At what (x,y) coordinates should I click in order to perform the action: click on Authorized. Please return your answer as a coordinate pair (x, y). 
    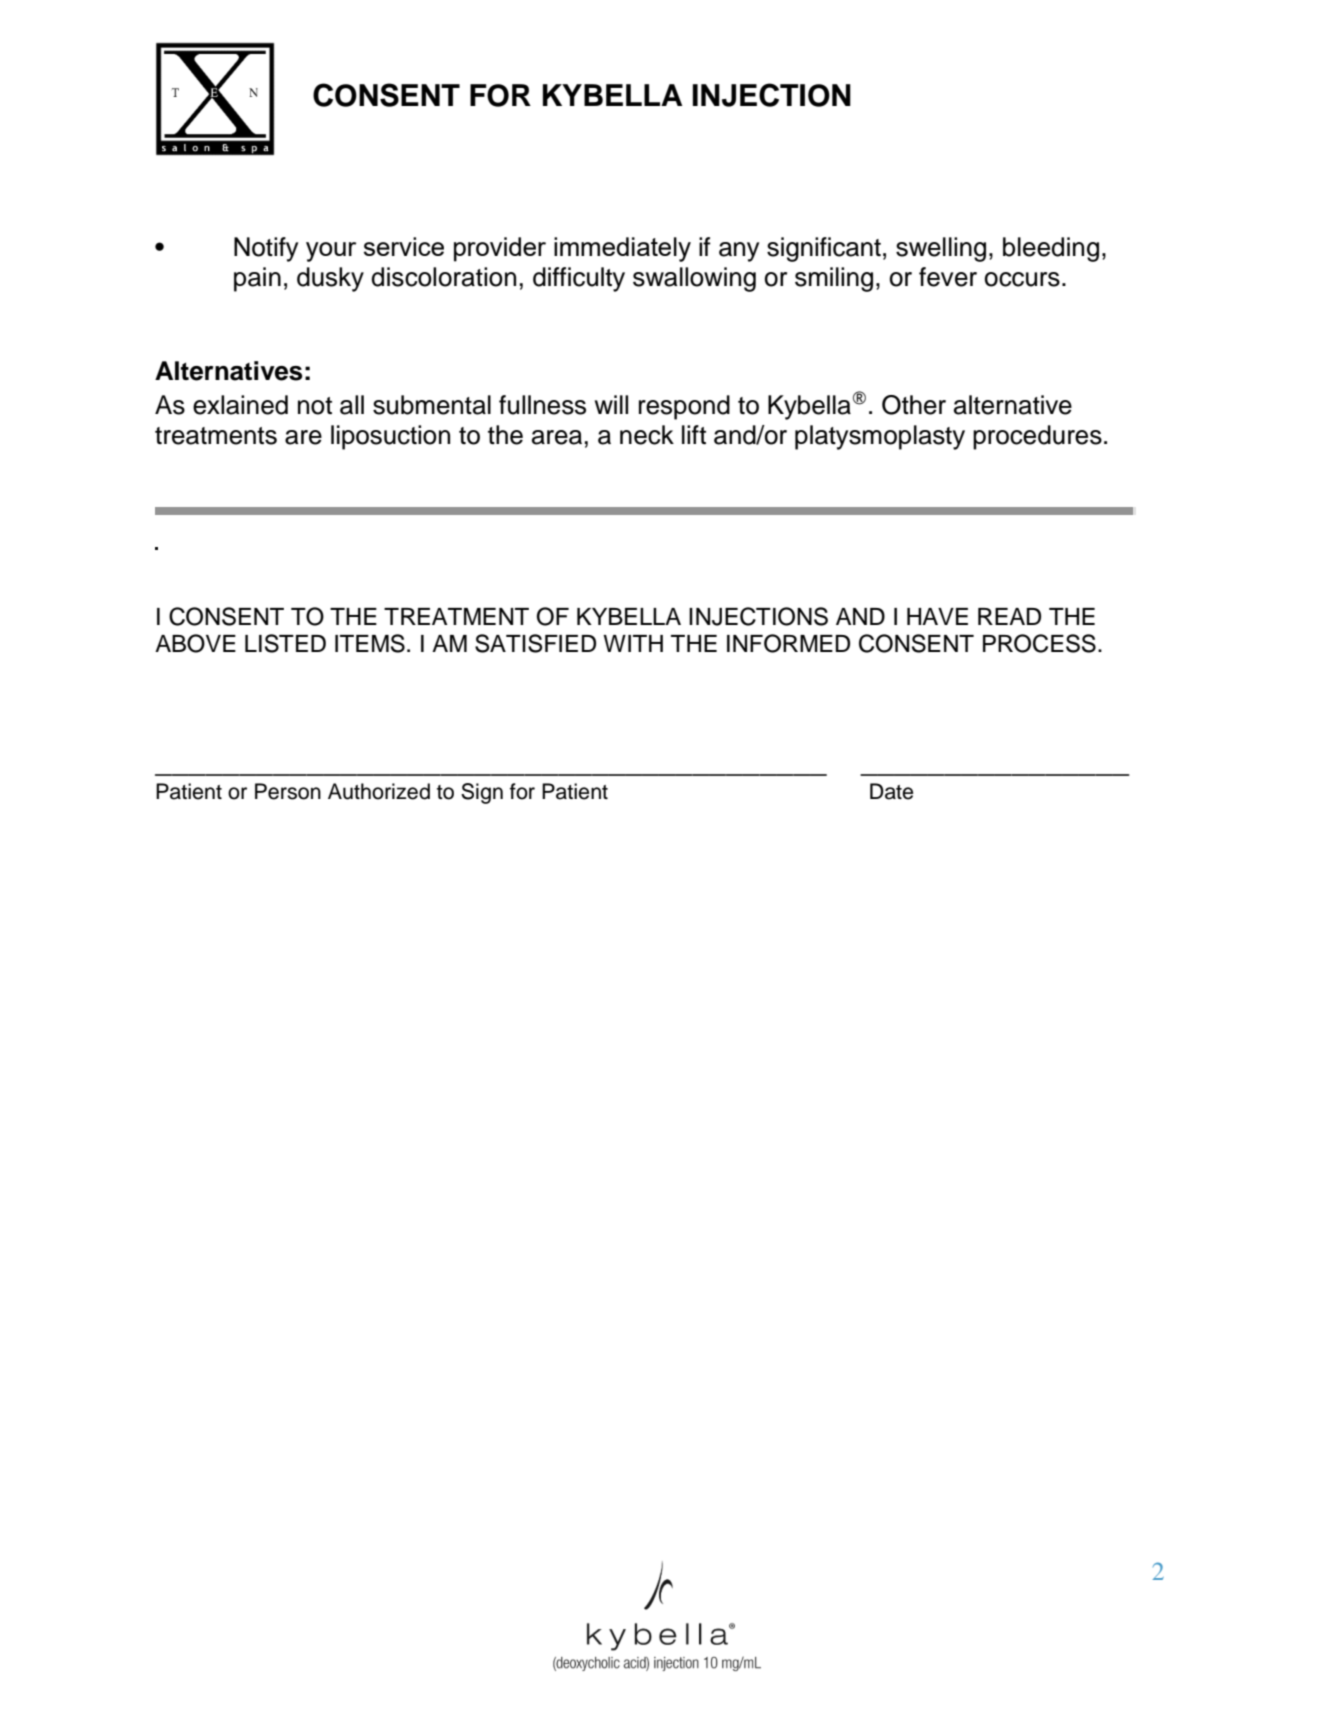
    Looking at the image, I should click on (379, 791).
